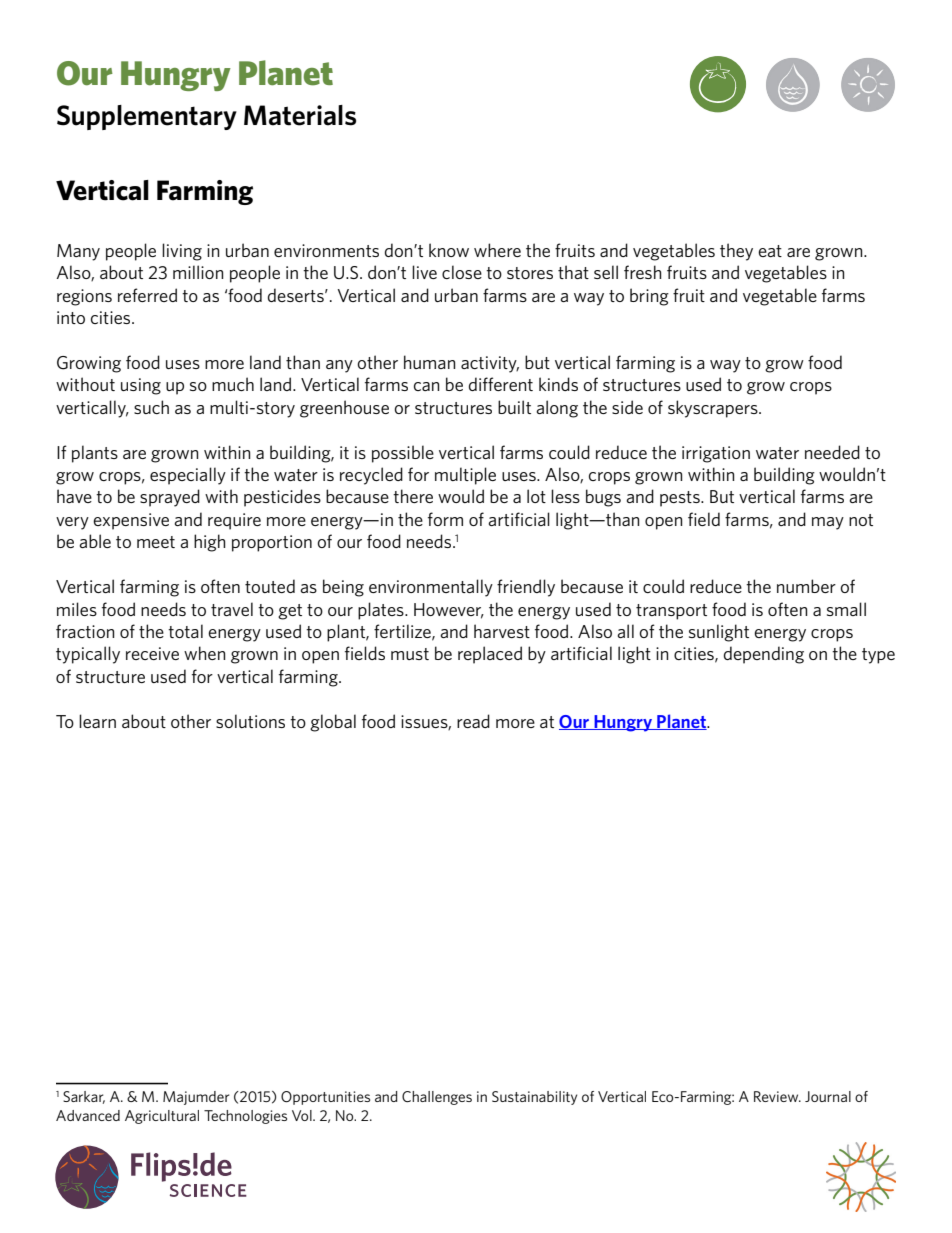 The width and height of the image is (952, 1233). What do you see at coordinates (497, 250) in the image?
I see `where` at bounding box center [497, 250].
